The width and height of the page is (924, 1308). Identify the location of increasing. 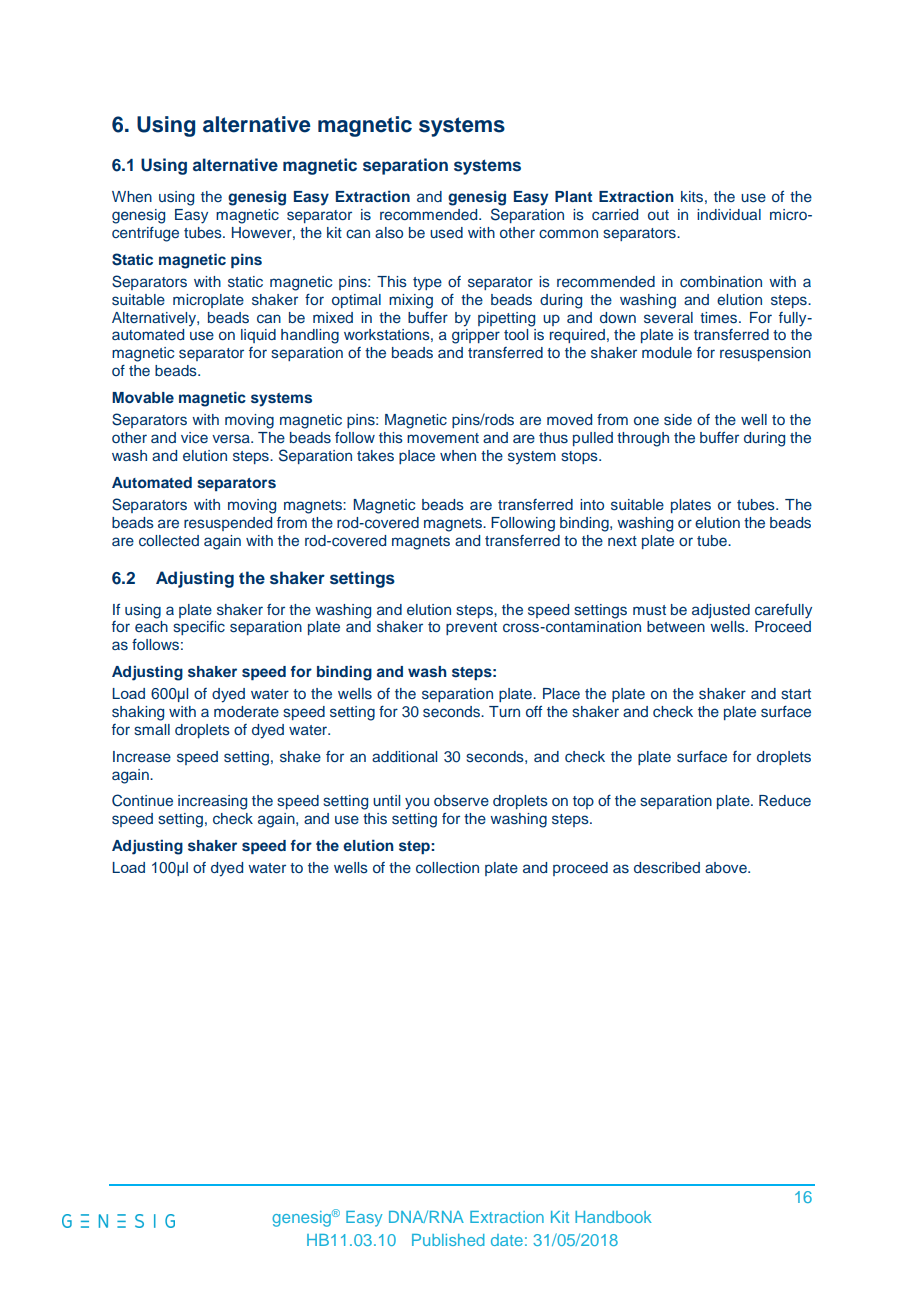
(212, 802).
